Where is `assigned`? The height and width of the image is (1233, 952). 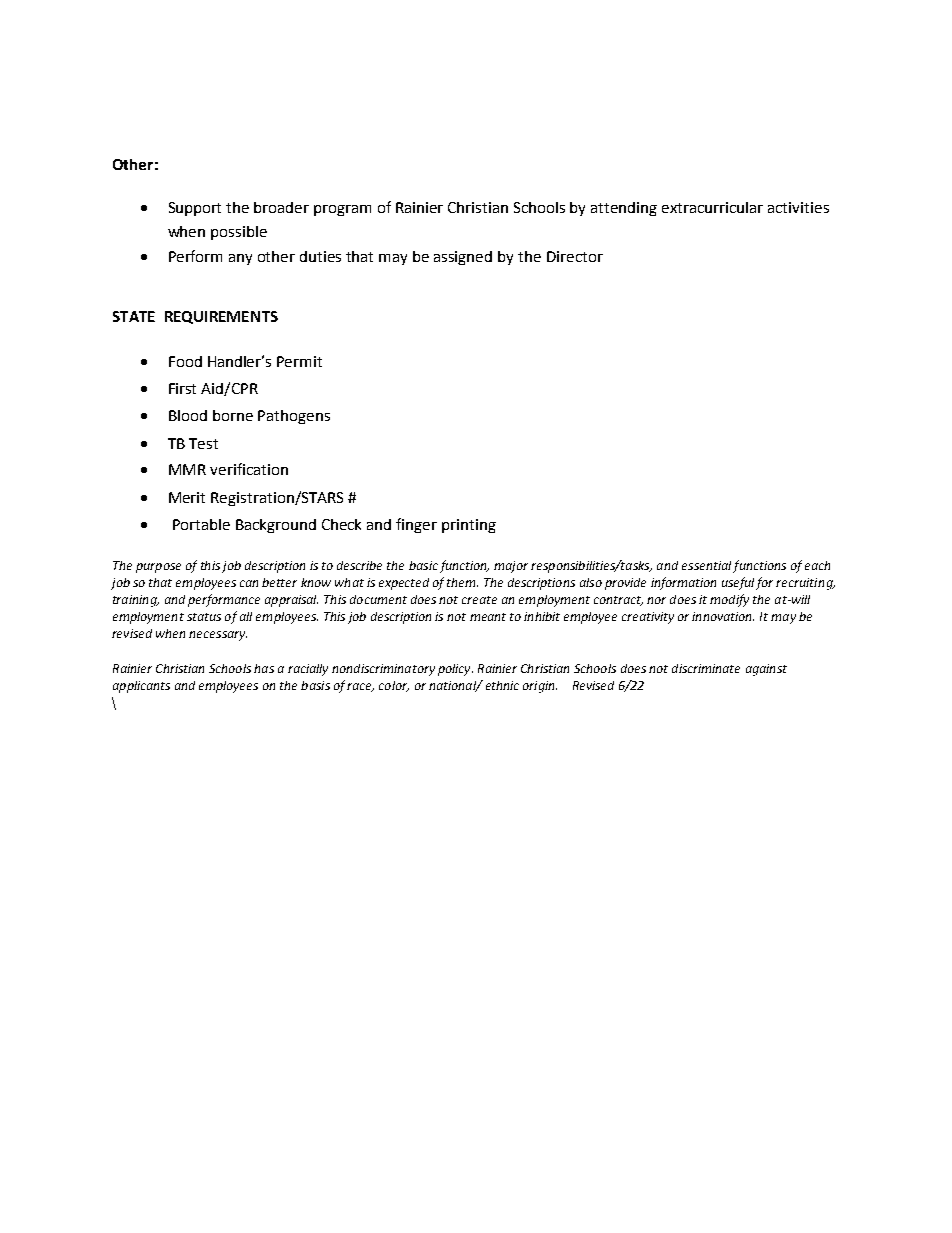 assigned is located at coordinates (463, 258).
